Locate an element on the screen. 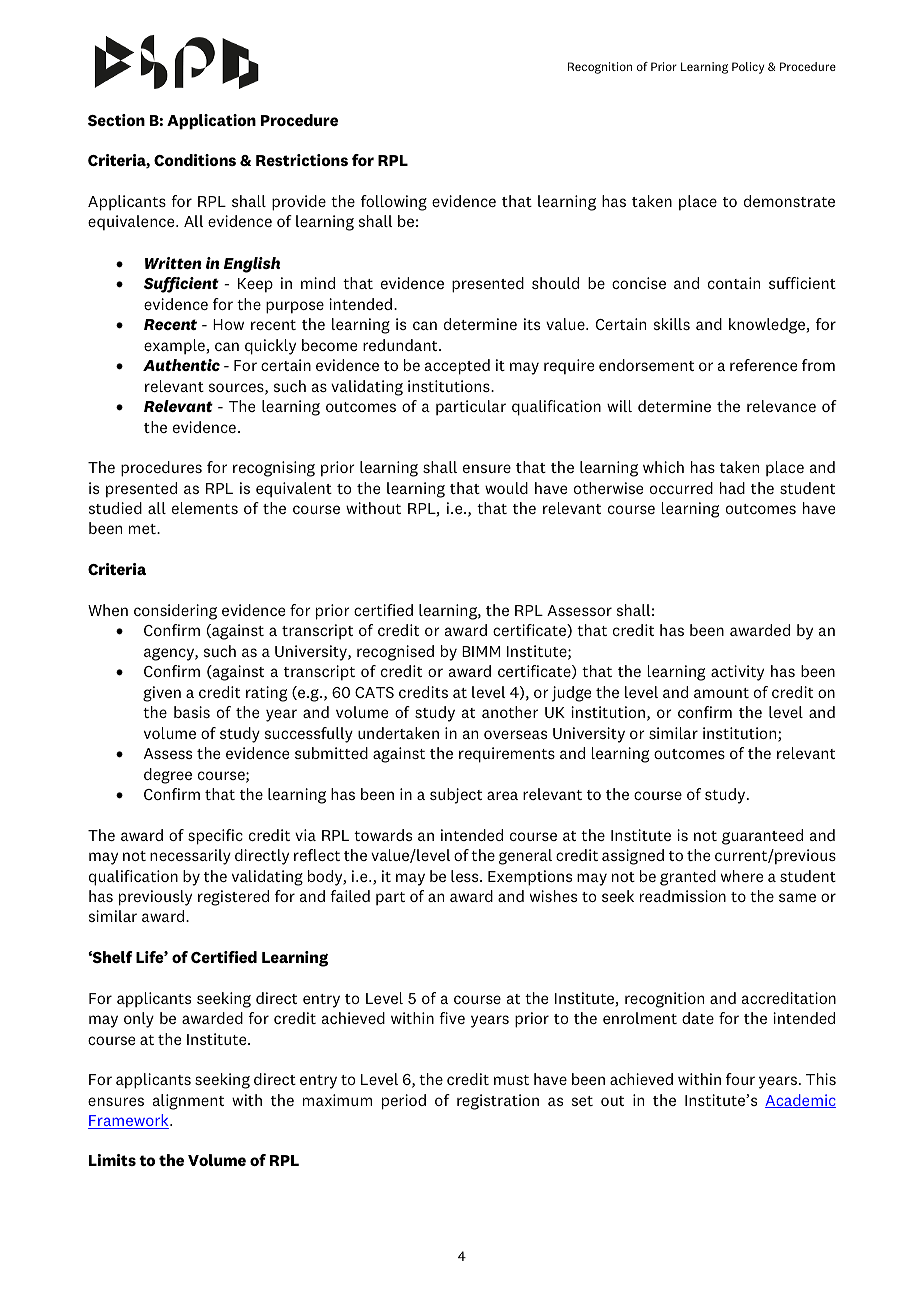 The width and height of the screenshot is (924, 1309). following is located at coordinates (394, 203).
